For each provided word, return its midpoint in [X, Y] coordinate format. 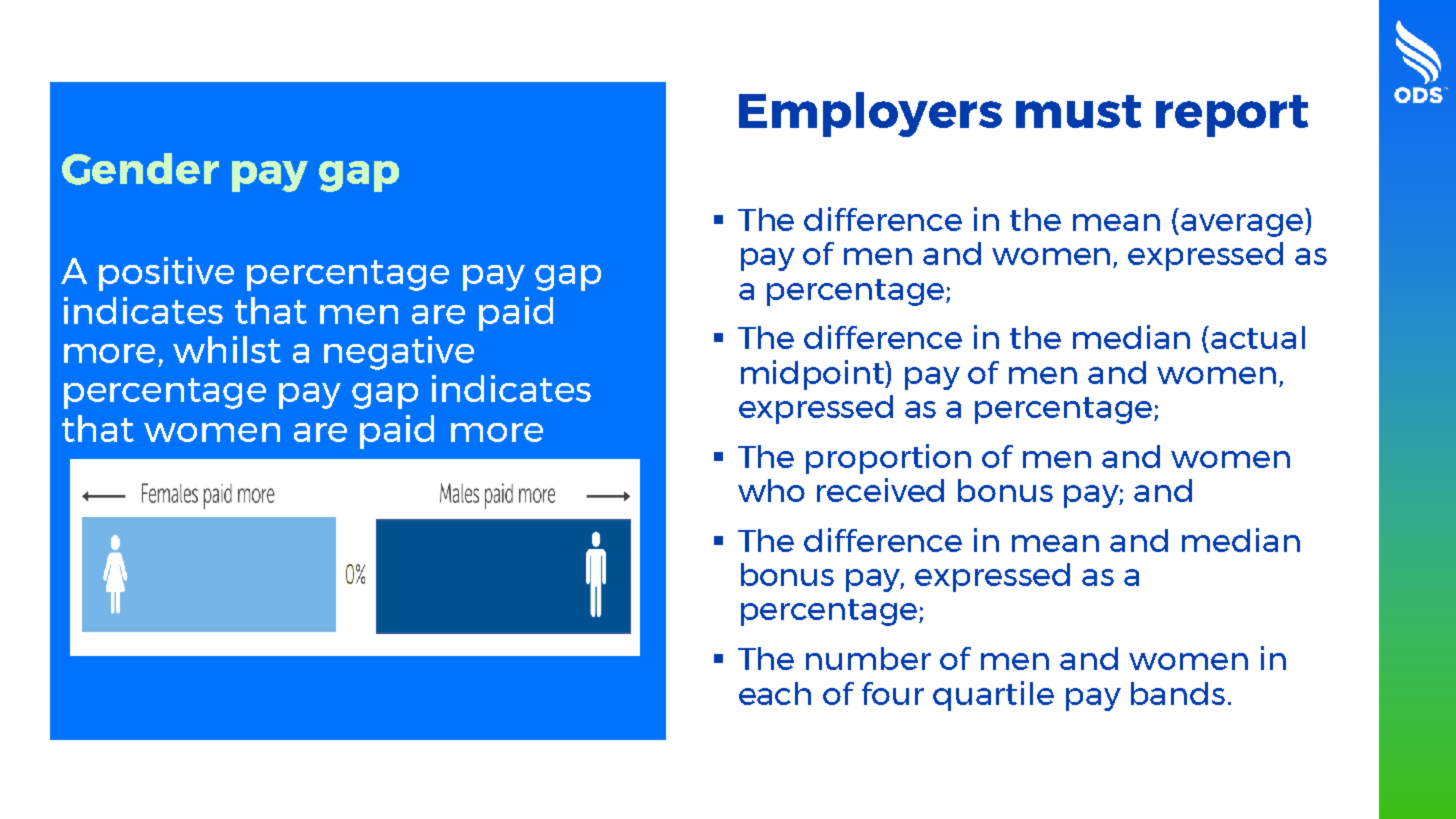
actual [1258, 337]
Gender [140, 169]
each [775, 693]
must [1078, 111]
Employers [870, 114]
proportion [888, 459]
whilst [227, 349]
